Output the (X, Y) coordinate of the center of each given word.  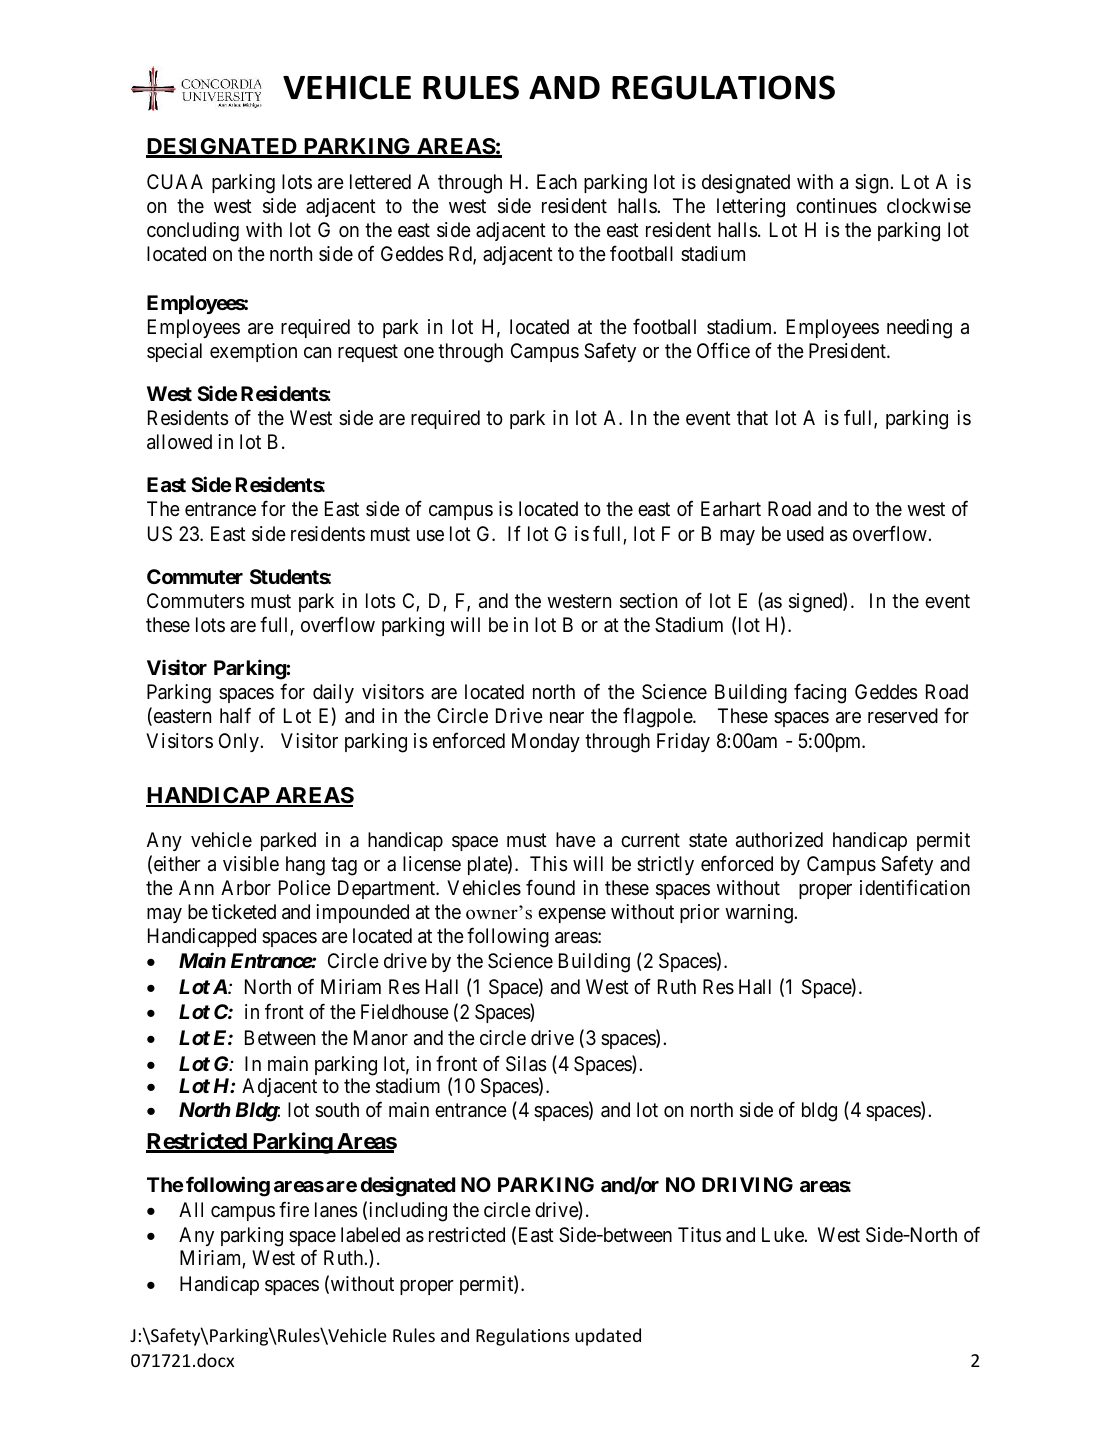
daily (333, 693)
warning (760, 914)
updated (608, 1337)
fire (294, 1209)
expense (572, 915)
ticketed (244, 912)
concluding (193, 232)
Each (557, 182)
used (805, 533)
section (648, 601)
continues (836, 206)
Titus (699, 1234)
